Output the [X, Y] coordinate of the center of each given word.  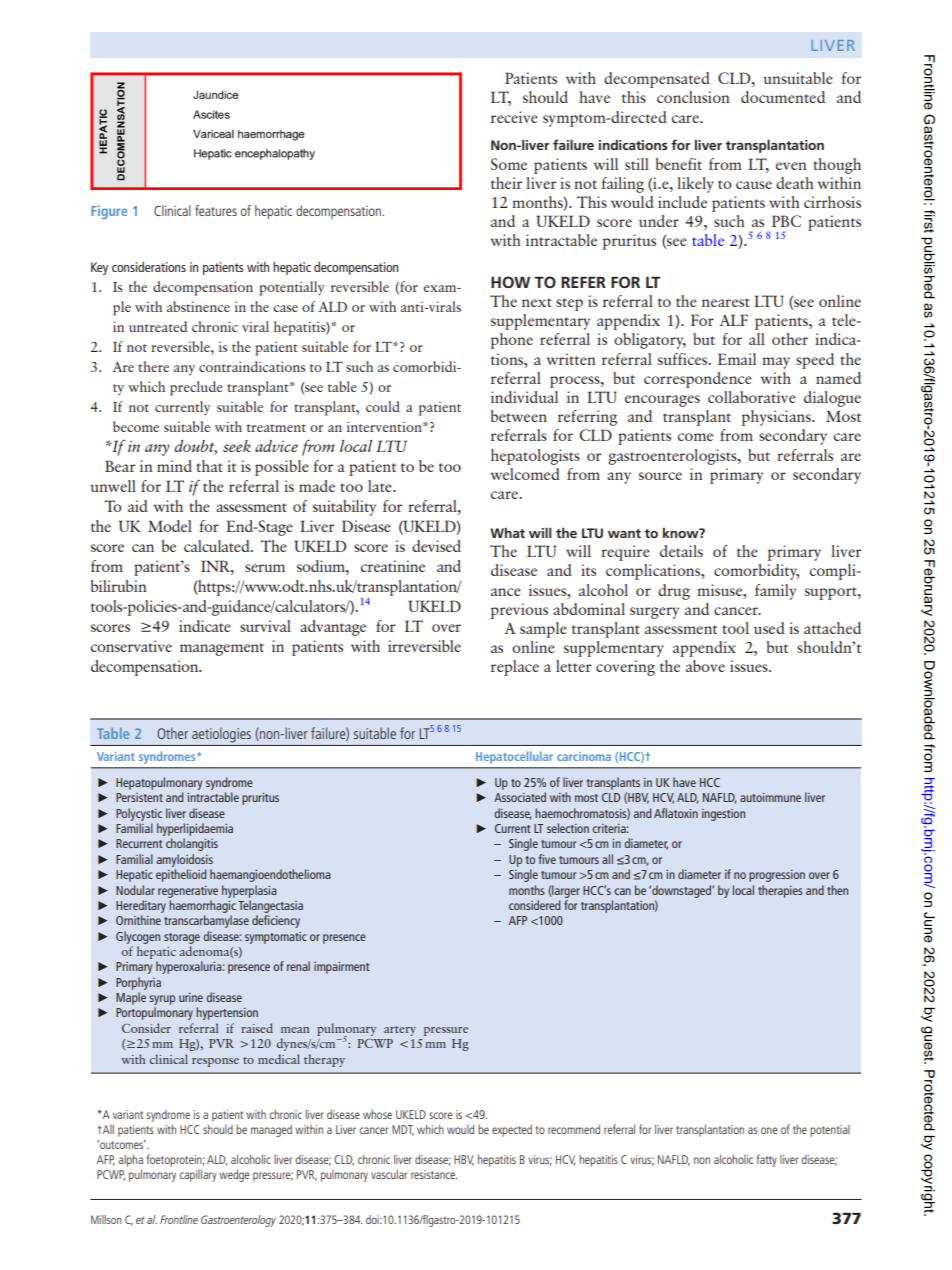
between [519, 416]
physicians [777, 418]
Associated [520, 797]
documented [783, 97]
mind [174, 466]
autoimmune [770, 797]
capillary [198, 1175]
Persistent [139, 797]
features [216, 210]
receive [514, 117]
